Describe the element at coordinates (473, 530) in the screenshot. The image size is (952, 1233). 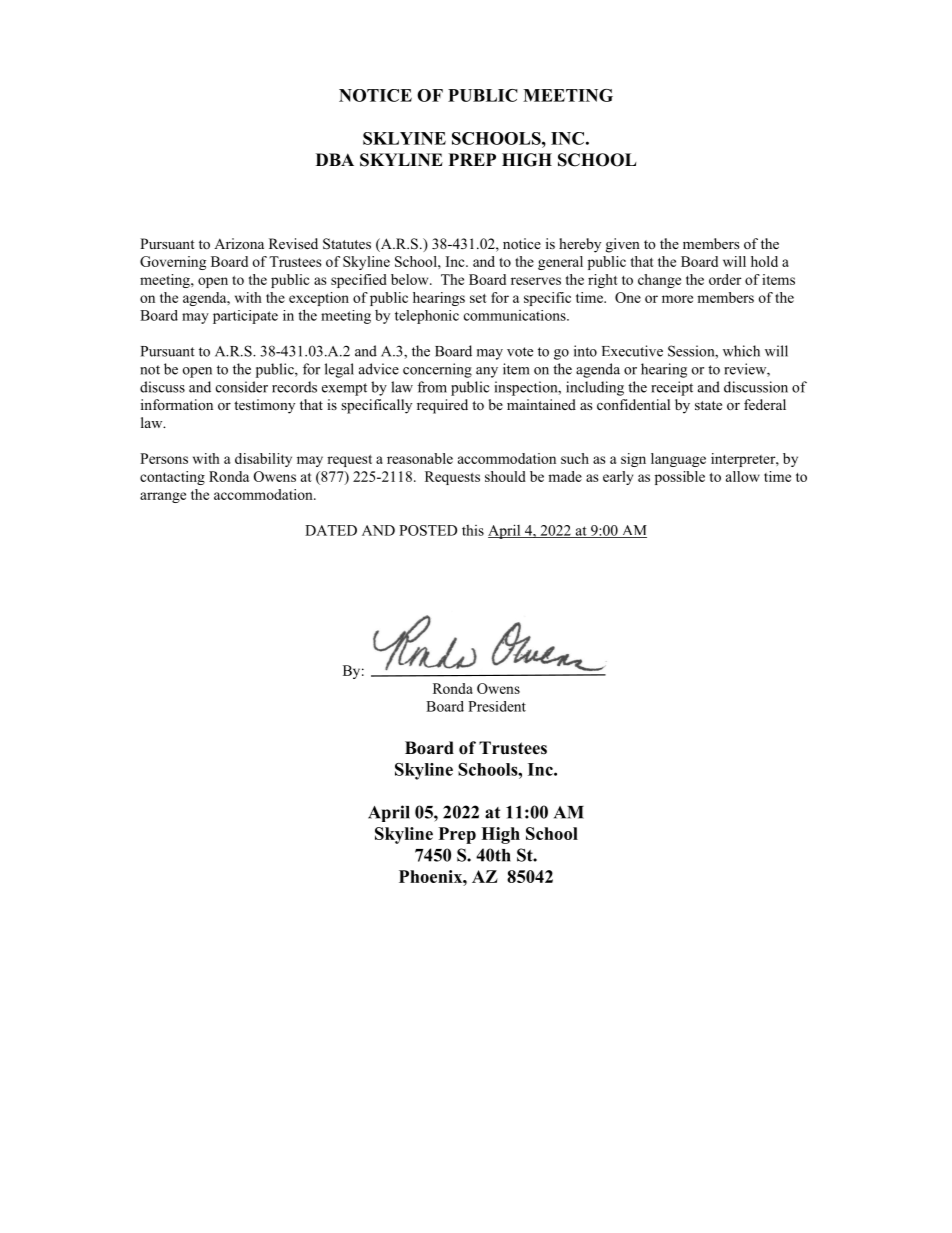
I see `this` at that location.
